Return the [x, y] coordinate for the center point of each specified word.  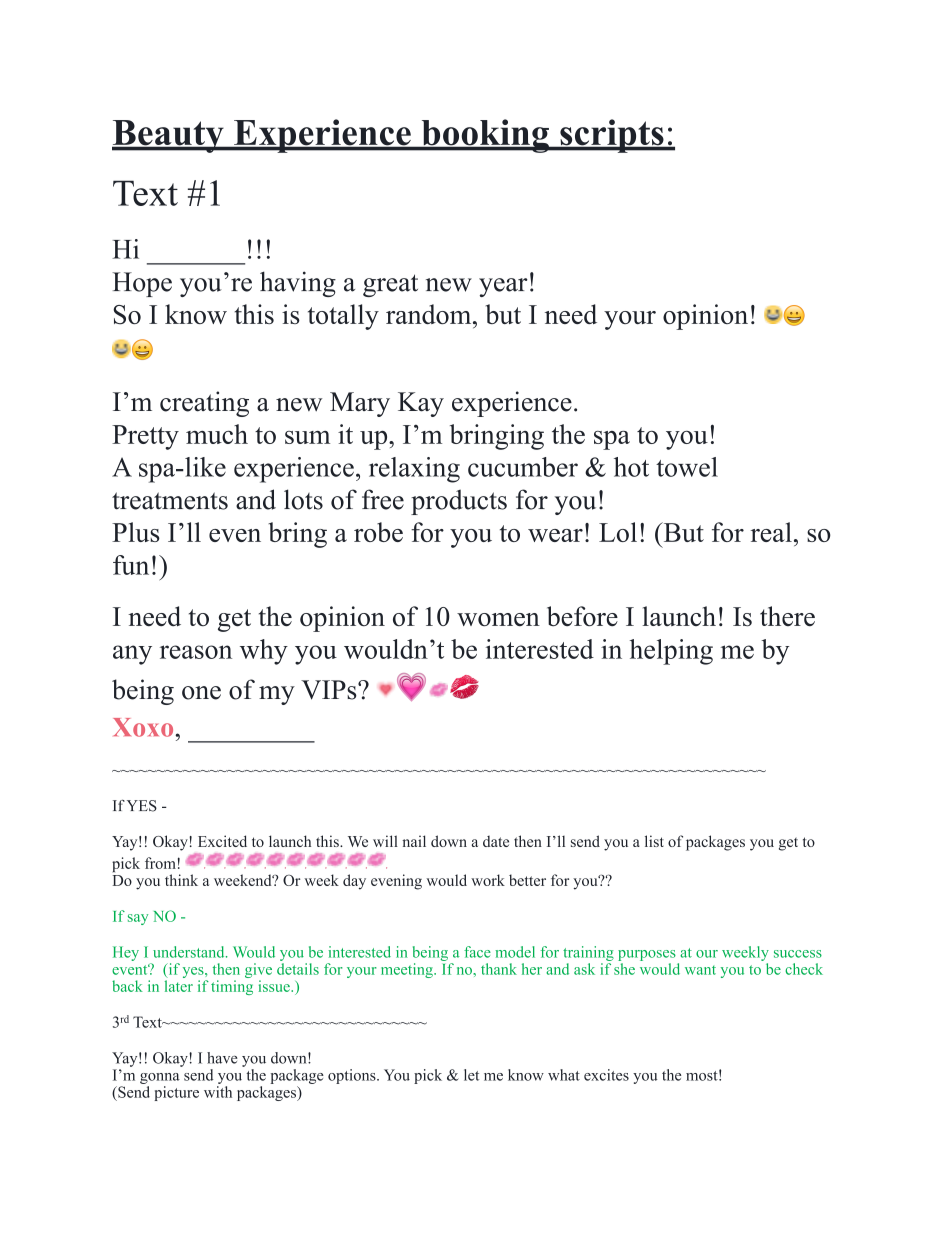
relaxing [414, 470]
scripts [612, 136]
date [496, 841]
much [217, 434]
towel [687, 467]
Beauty [169, 136]
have [222, 1058]
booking [485, 136]
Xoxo [144, 727]
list [654, 841]
